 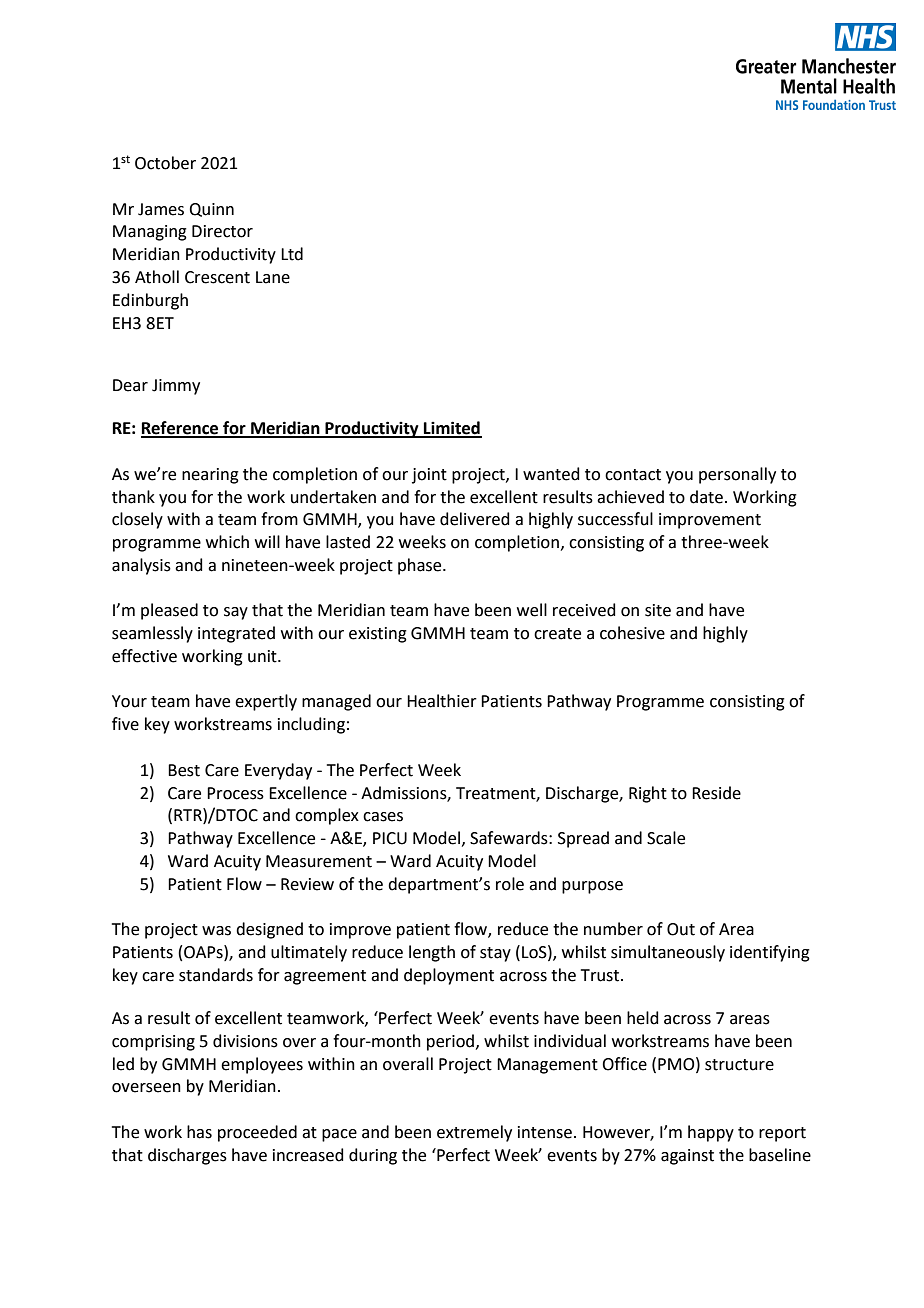 What do you see at coordinates (510, 884) in the screenshot?
I see `role` at bounding box center [510, 884].
